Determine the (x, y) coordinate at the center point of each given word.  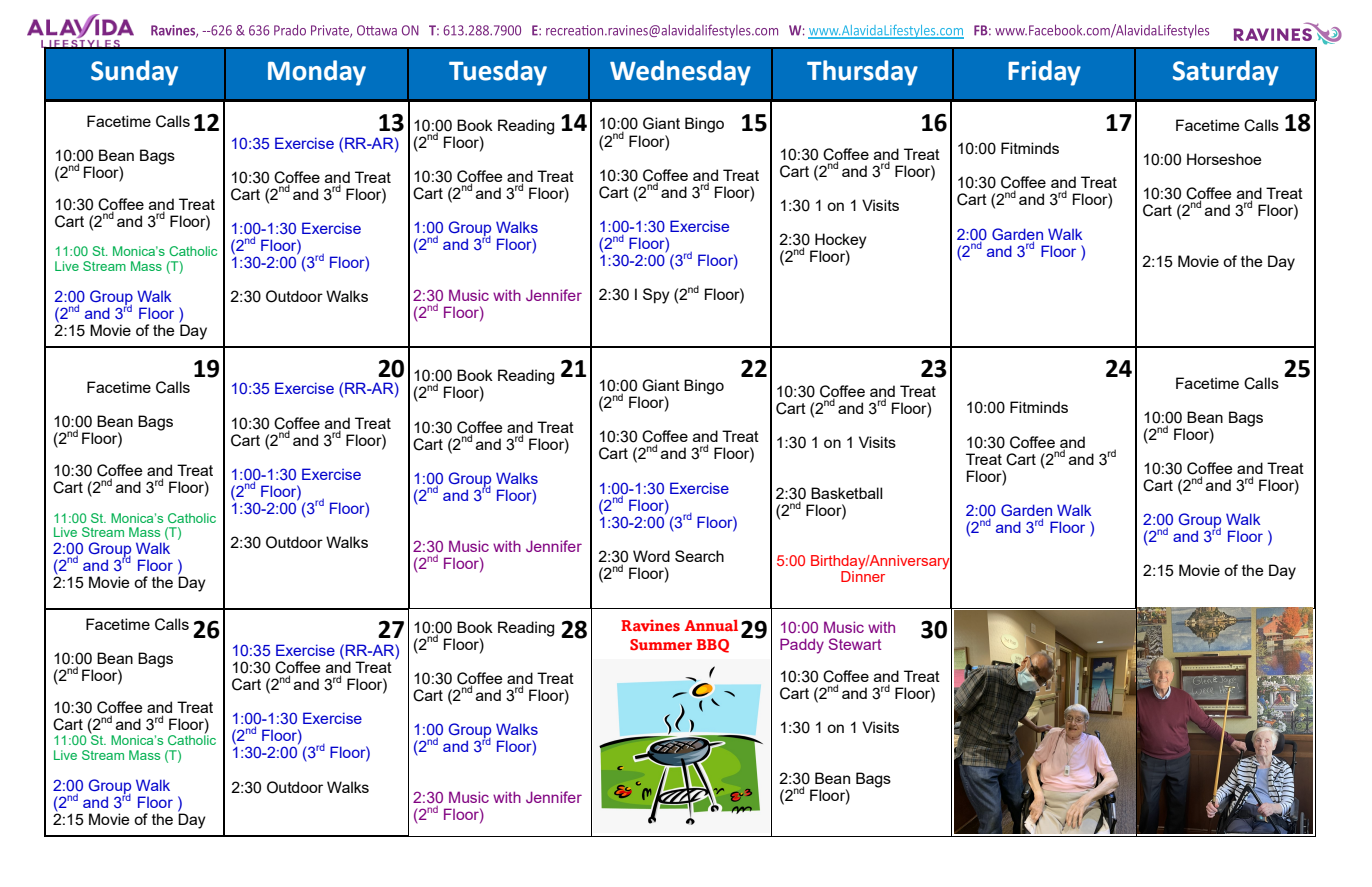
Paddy (802, 646)
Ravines (650, 625)
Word (651, 556)
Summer (661, 644)
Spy (656, 296)
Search (699, 556)
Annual (711, 625)
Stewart (855, 644)
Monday (317, 73)
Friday (1044, 73)
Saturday (1226, 73)
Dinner (863, 575)
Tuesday (498, 73)
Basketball (846, 493)
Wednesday (680, 73)
